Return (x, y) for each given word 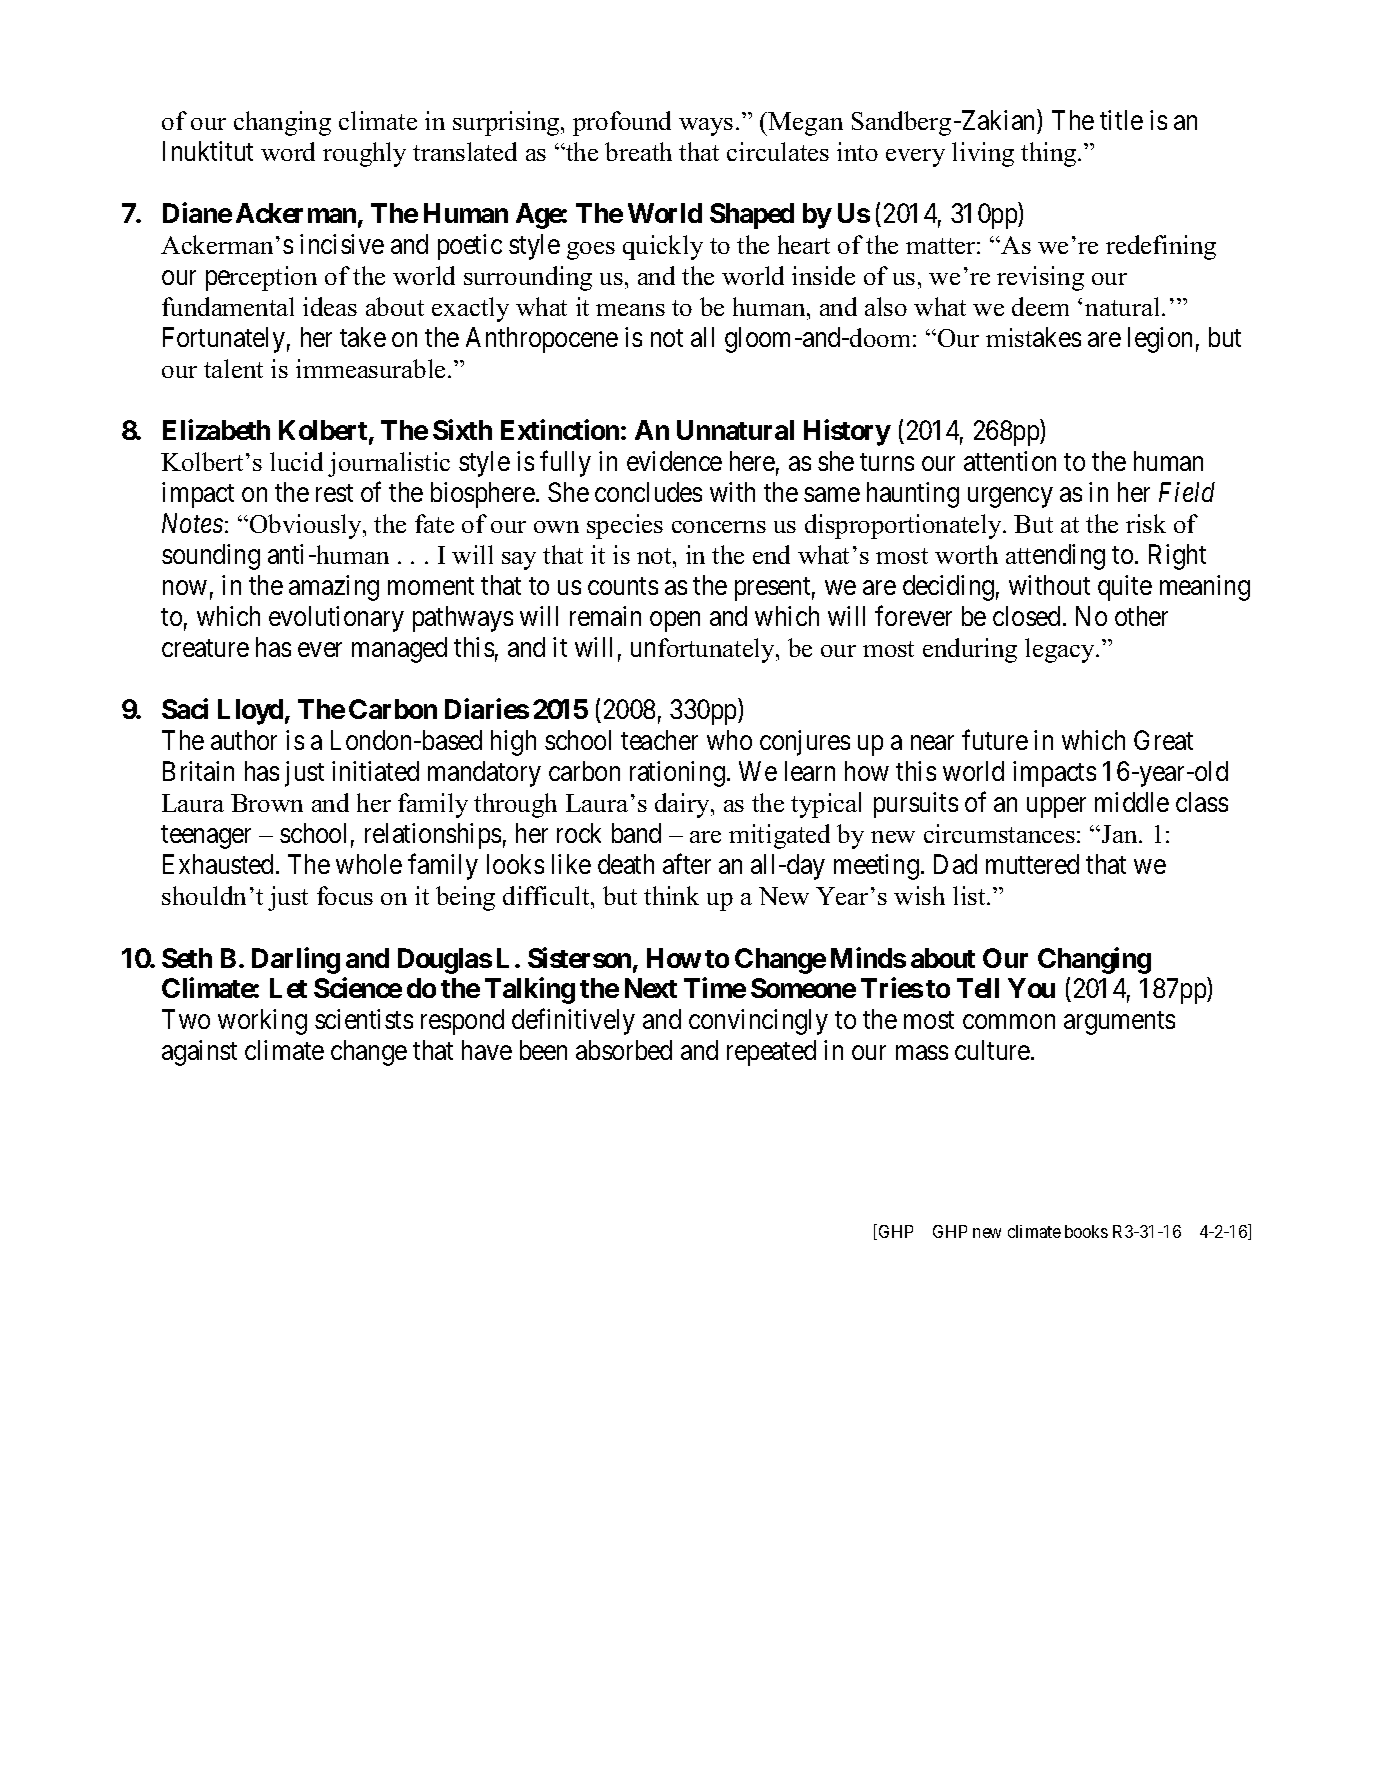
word (288, 151)
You (1031, 988)
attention (1010, 461)
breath (638, 151)
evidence (674, 461)
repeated (771, 1053)
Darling (296, 960)
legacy (1061, 650)
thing (1050, 154)
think (671, 895)
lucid (296, 461)
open (675, 622)
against (199, 1053)
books (1086, 1231)
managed (399, 650)
